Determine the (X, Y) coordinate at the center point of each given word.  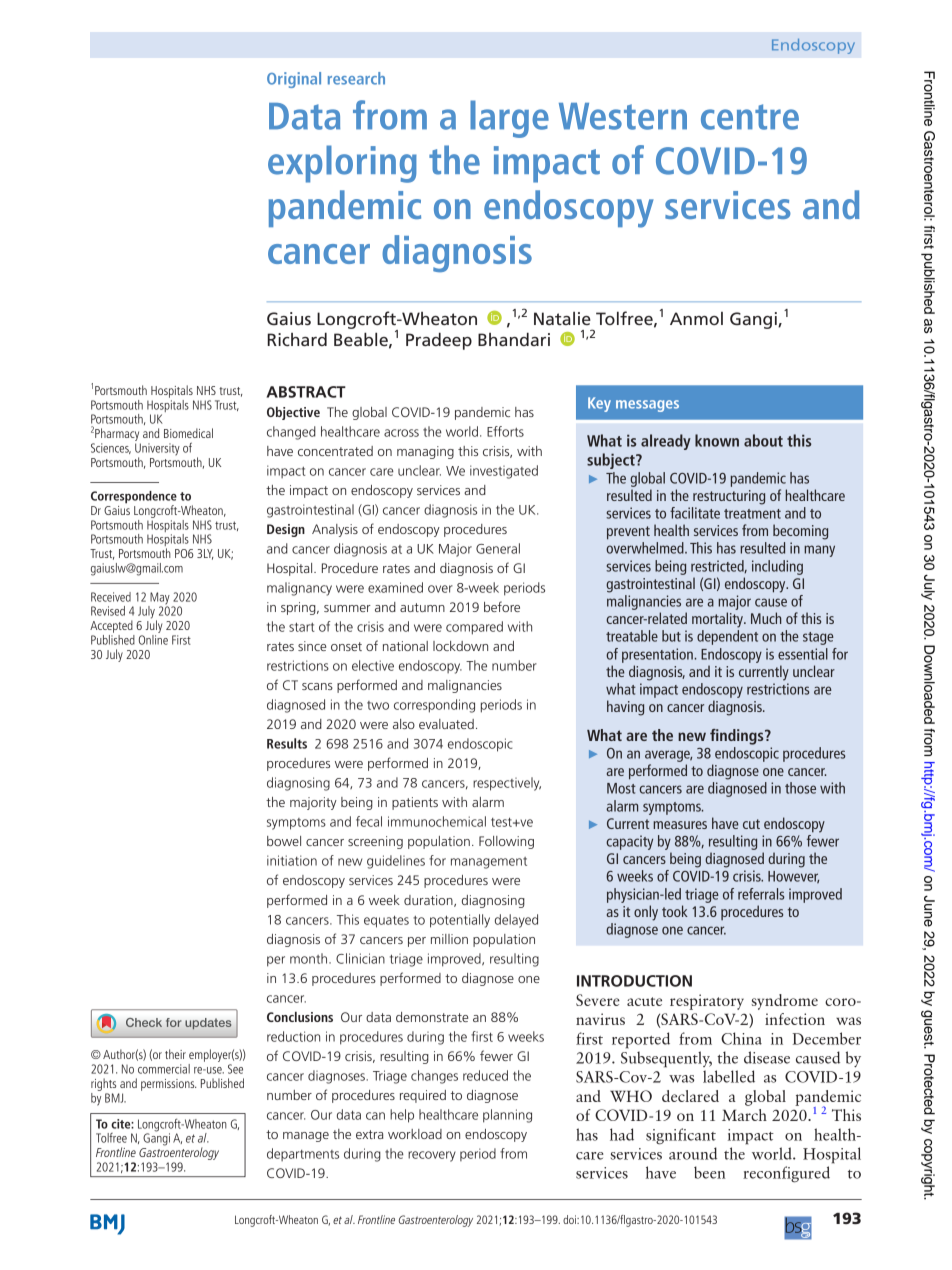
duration (429, 901)
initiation (292, 860)
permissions (169, 1085)
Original (294, 80)
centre (750, 117)
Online (153, 638)
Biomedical (188, 433)
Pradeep (439, 341)
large (509, 119)
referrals (761, 894)
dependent (727, 637)
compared (474, 628)
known (717, 440)
